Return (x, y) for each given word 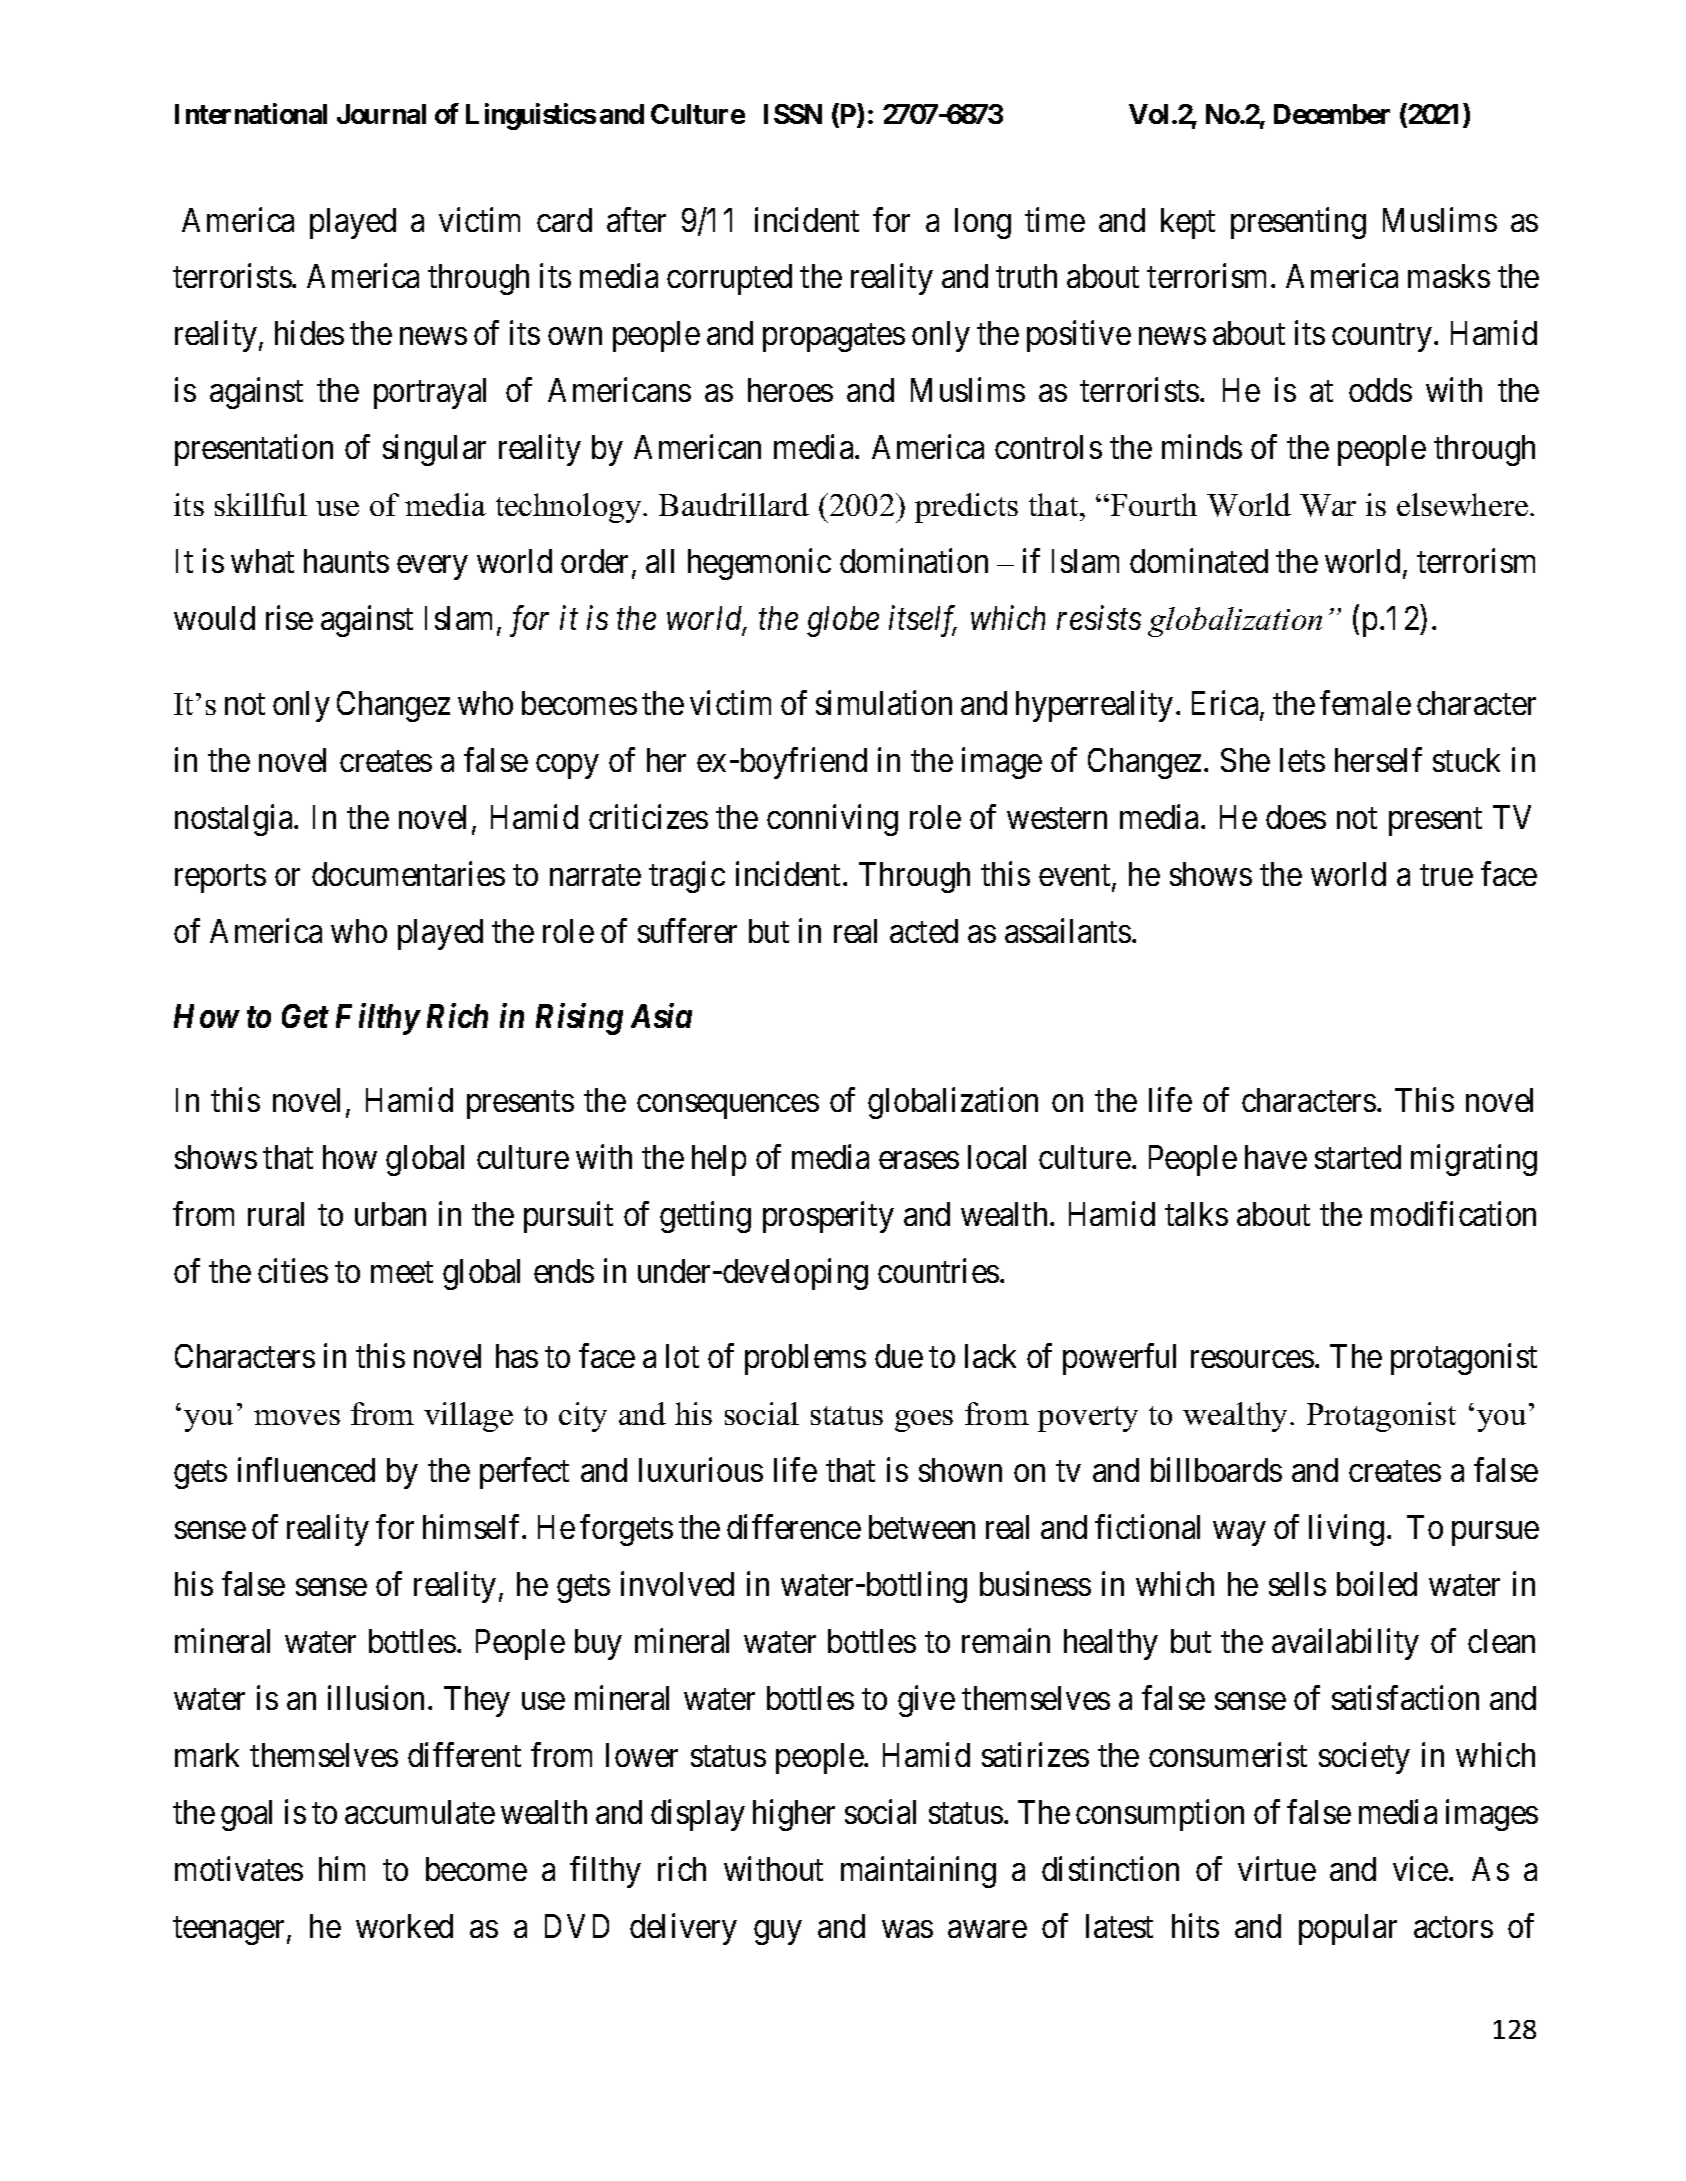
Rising (579, 1019)
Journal (381, 114)
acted (924, 931)
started (1358, 1157)
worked (404, 1926)
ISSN (793, 114)
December (1332, 114)
